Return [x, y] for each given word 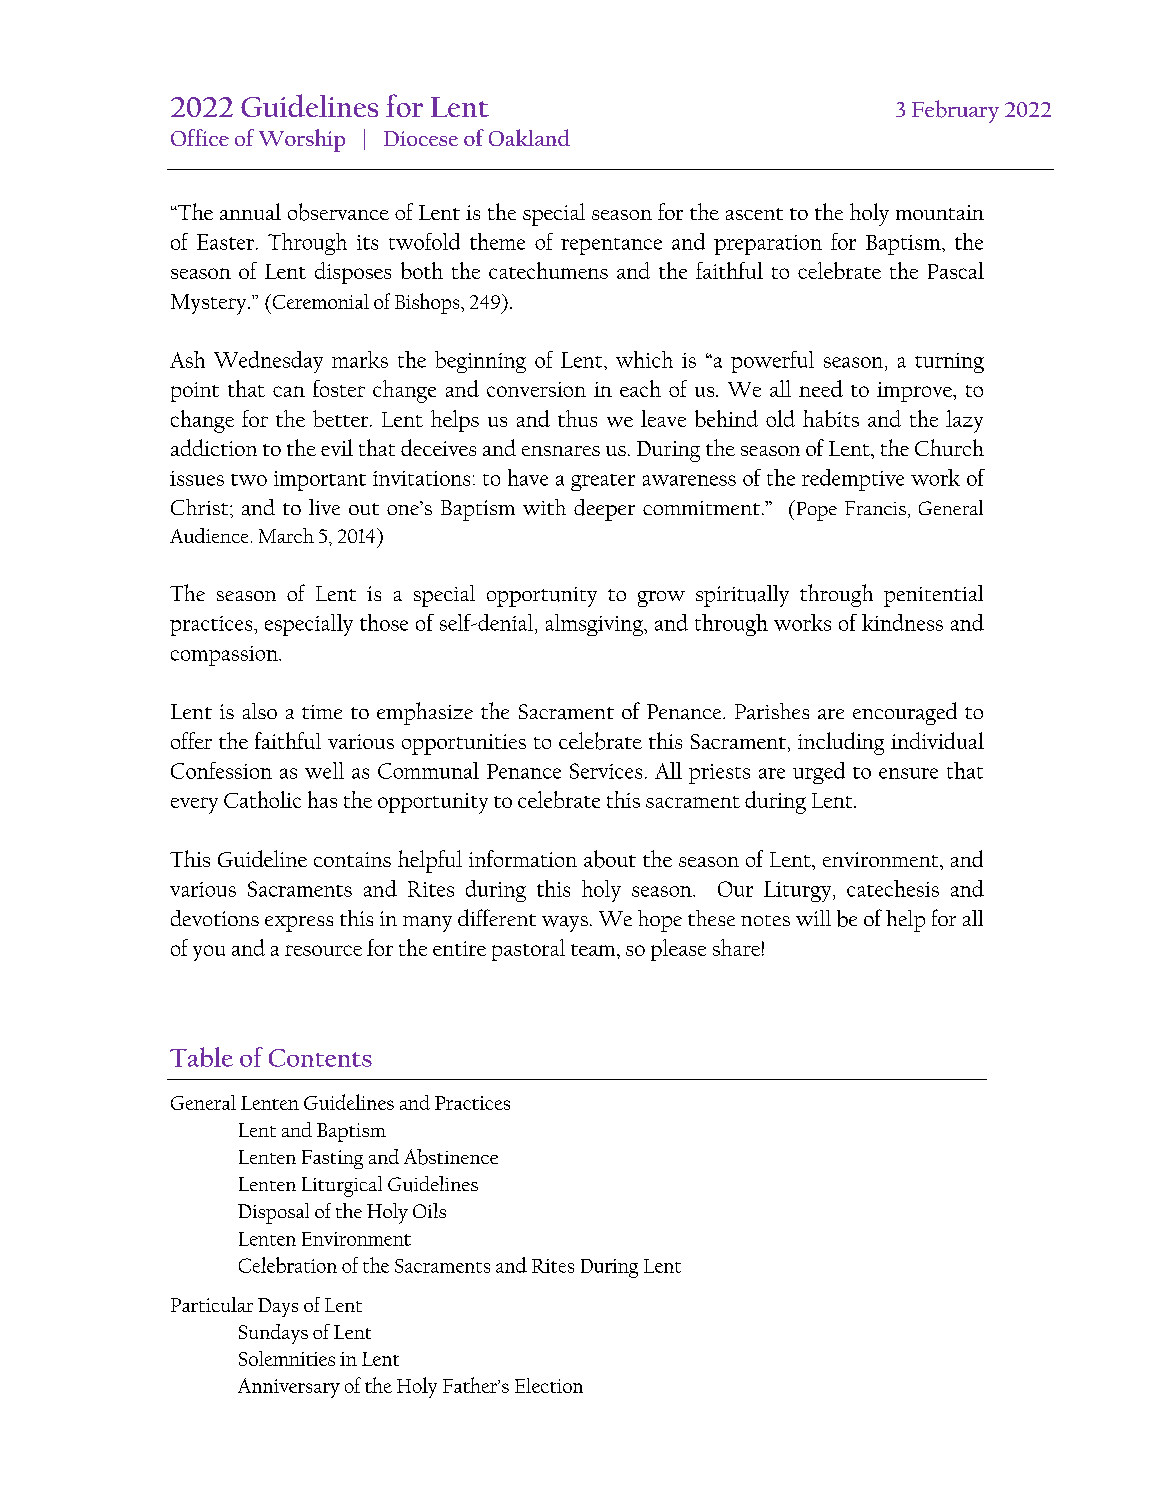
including [841, 743]
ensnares [561, 451]
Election [549, 1385]
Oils [429, 1210]
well [324, 770]
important [320, 481]
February [955, 111]
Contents [320, 1058]
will [813, 918]
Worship [302, 140]
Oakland [529, 137]
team [594, 950]
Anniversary [289, 1388]
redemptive [853, 480]
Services [606, 771]
